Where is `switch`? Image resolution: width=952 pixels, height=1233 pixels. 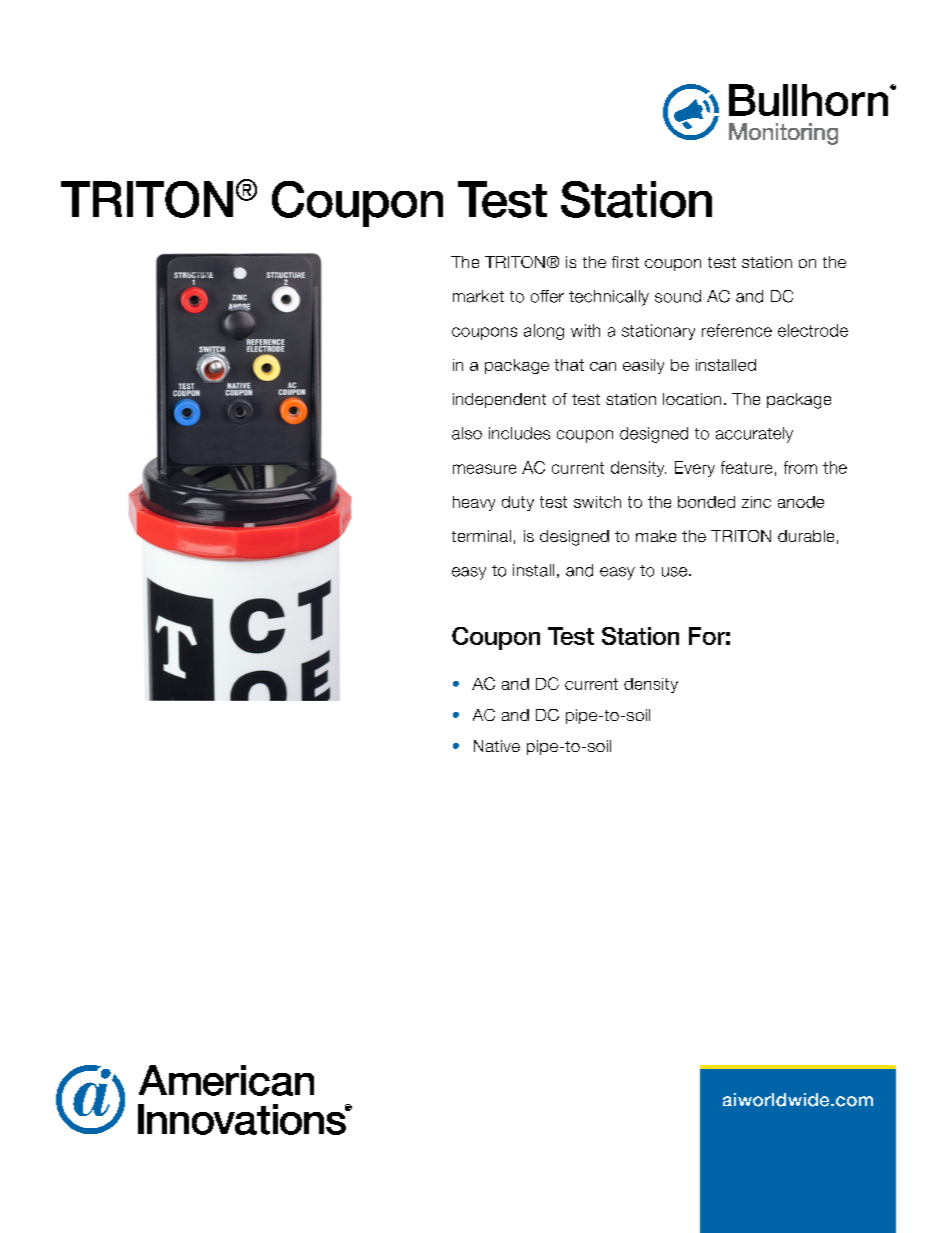
switch is located at coordinates (597, 502).
